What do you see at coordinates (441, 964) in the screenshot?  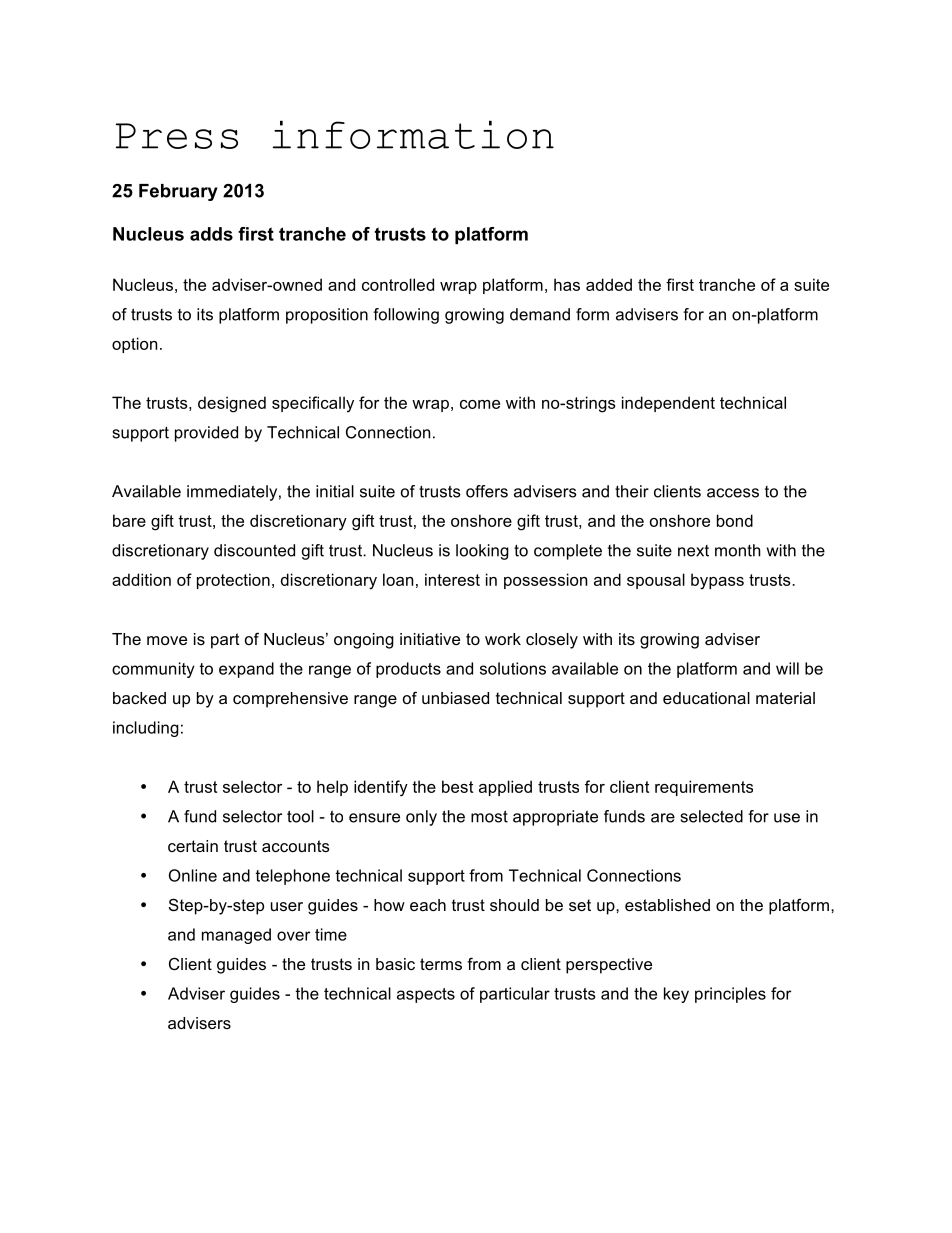 I see `terms` at bounding box center [441, 964].
